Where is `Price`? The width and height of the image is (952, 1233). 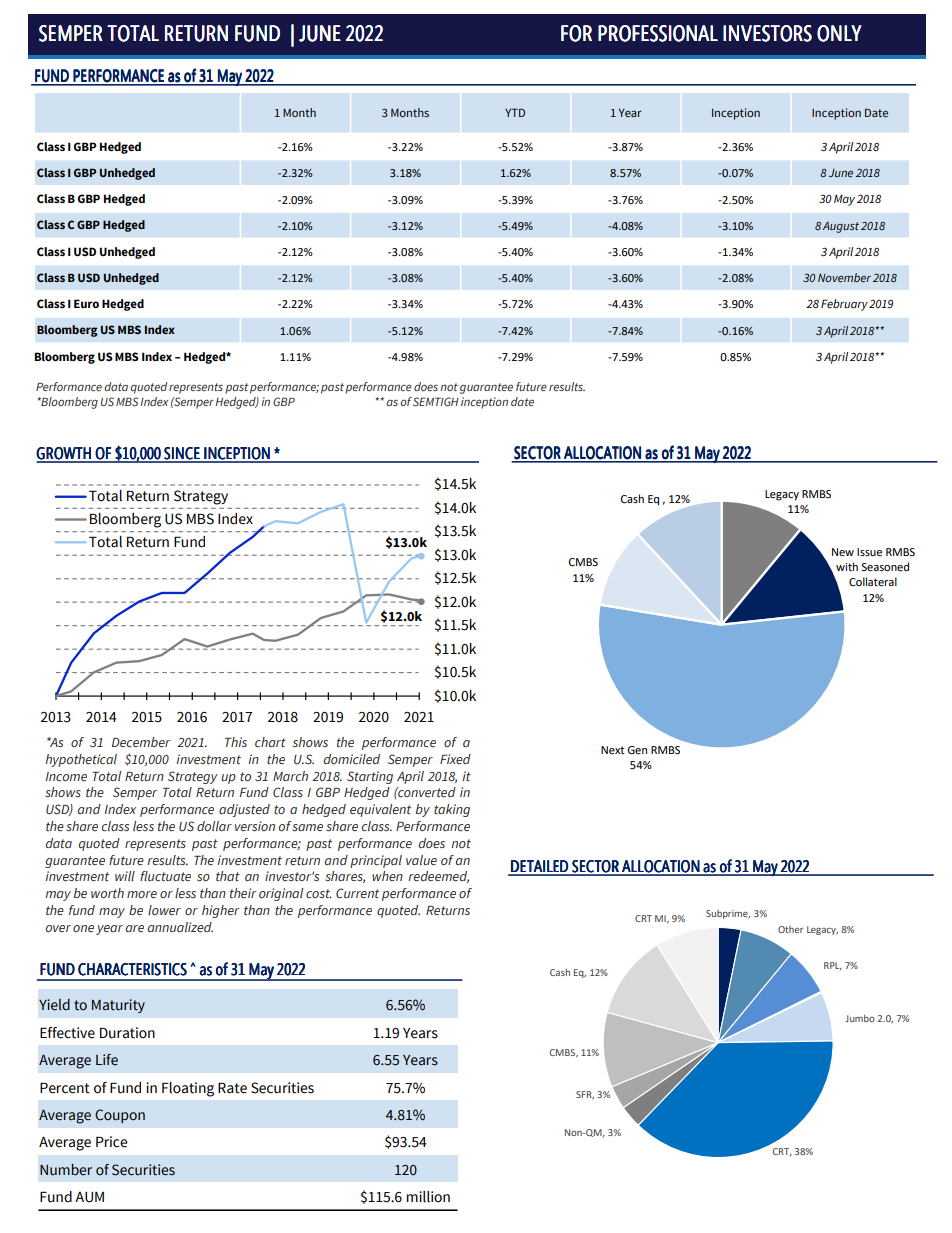
Price is located at coordinates (111, 1142).
